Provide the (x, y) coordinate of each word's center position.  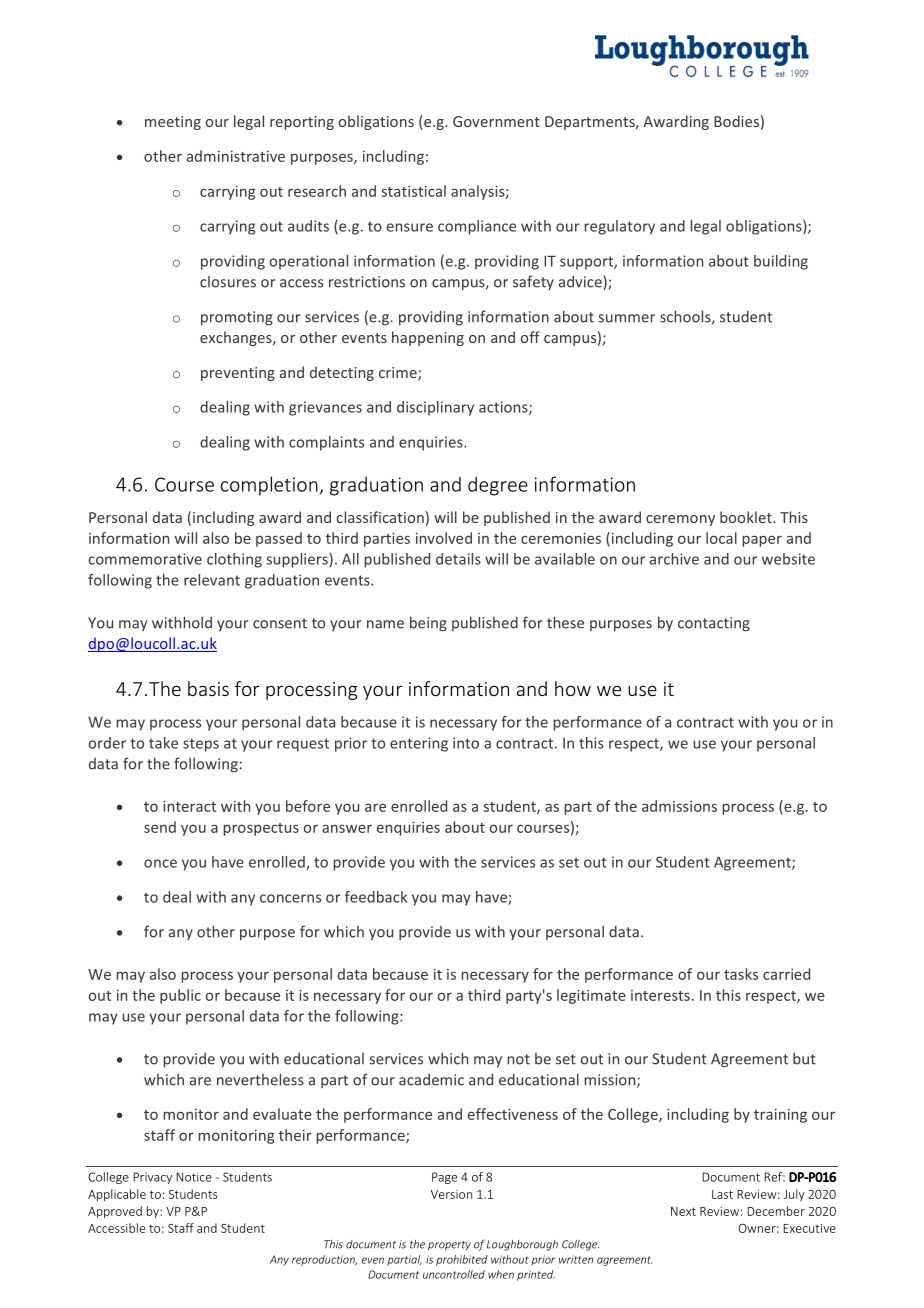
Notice (194, 1177)
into (466, 743)
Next (683, 1211)
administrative (236, 156)
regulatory (620, 227)
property (449, 1246)
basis (208, 688)
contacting (714, 624)
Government (496, 121)
